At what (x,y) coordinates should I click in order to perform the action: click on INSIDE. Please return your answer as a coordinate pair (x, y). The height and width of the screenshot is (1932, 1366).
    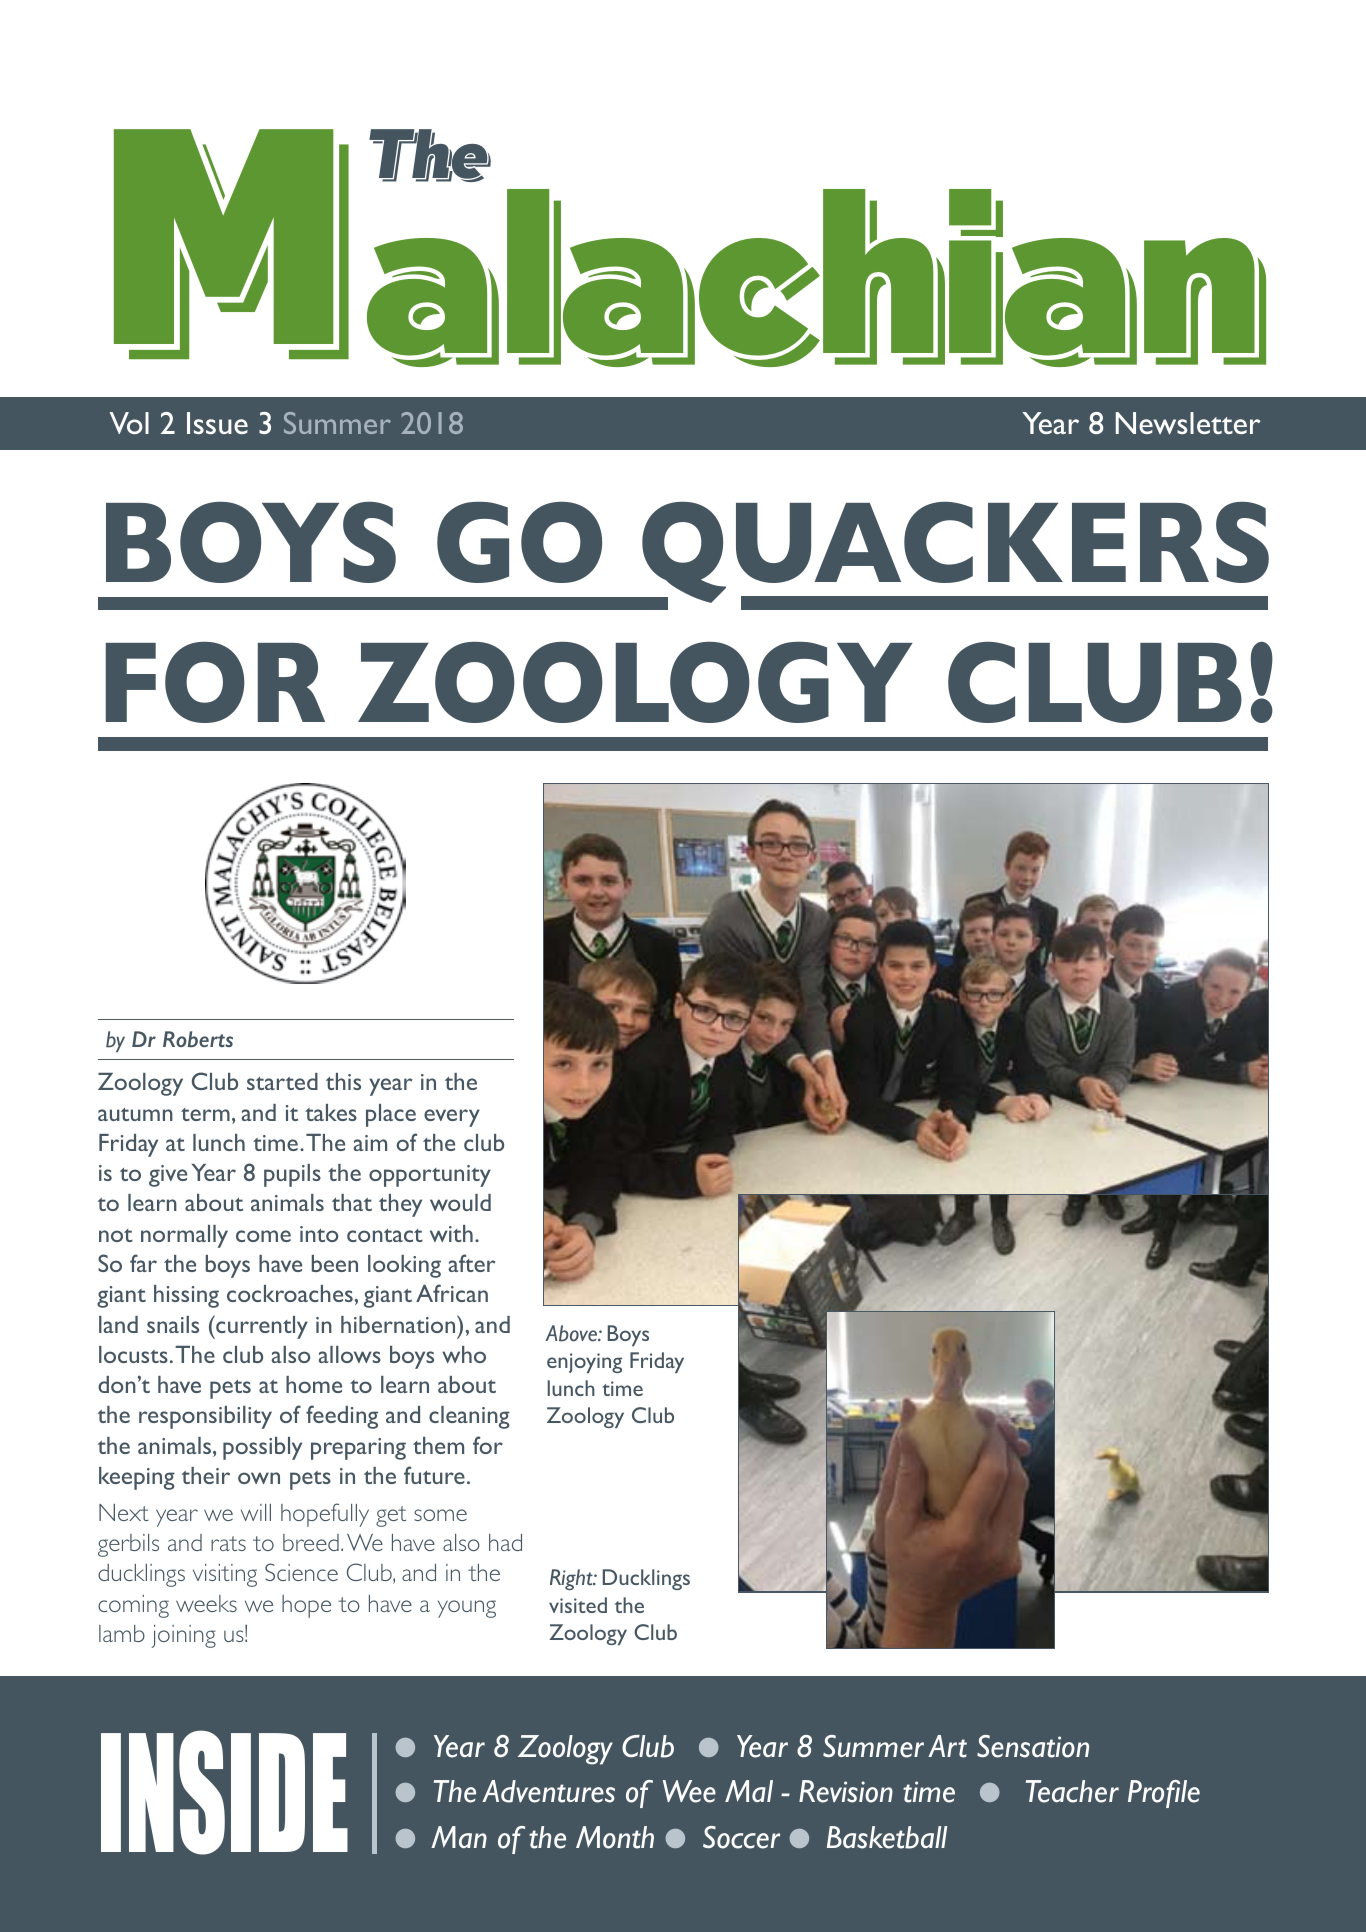
    Looking at the image, I should click on (224, 1792).
